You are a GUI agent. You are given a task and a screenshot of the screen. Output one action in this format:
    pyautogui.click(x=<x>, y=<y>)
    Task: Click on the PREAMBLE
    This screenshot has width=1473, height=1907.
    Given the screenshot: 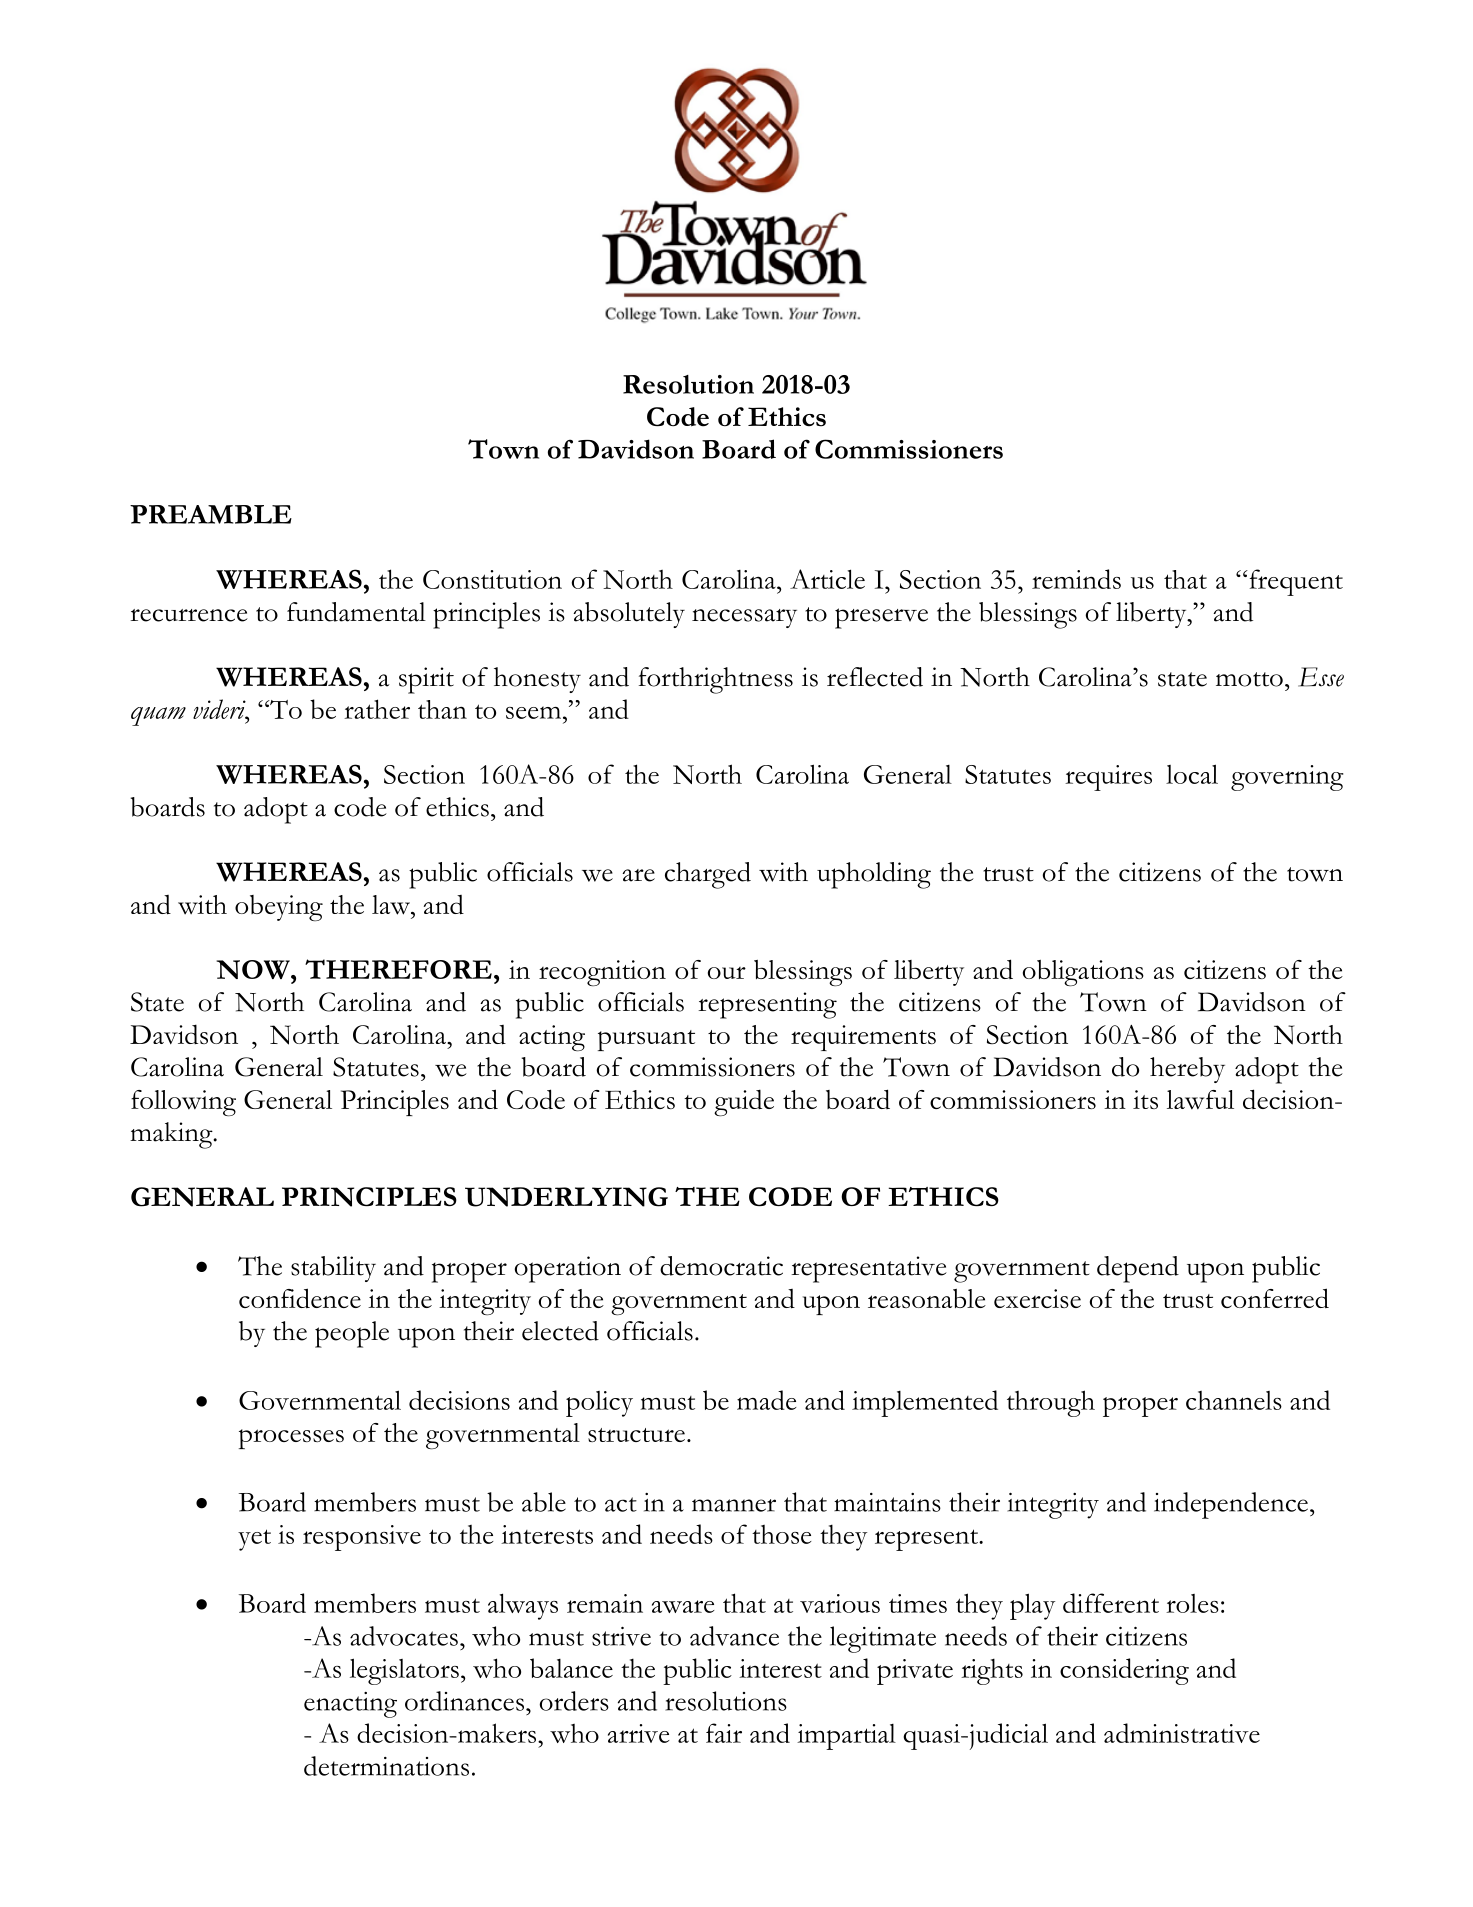 What is the action you would take?
    pyautogui.click(x=211, y=514)
